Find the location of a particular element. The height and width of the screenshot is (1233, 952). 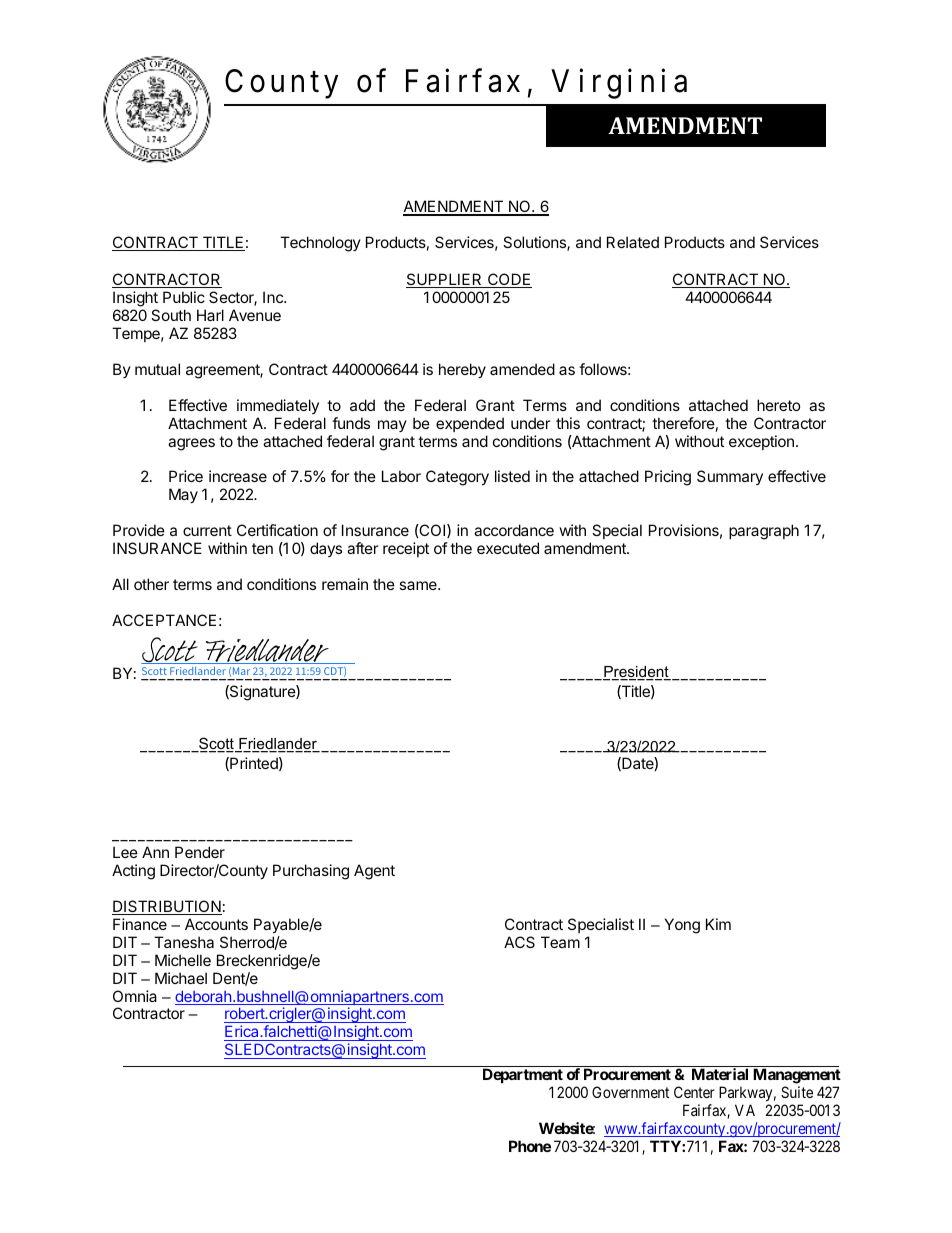

Category is located at coordinates (457, 478).
